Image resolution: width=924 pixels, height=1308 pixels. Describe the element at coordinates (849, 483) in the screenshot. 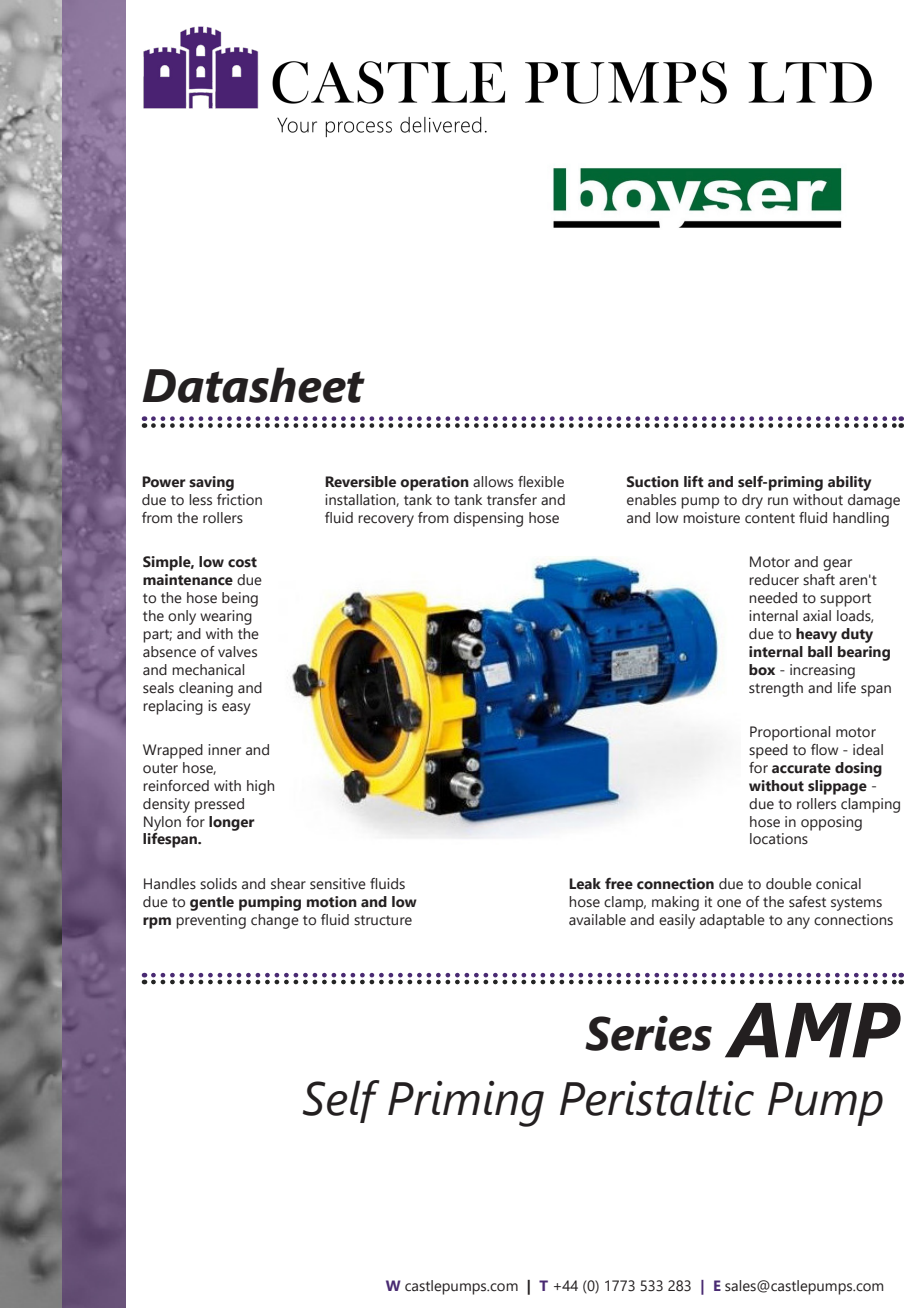

I see `ability` at that location.
